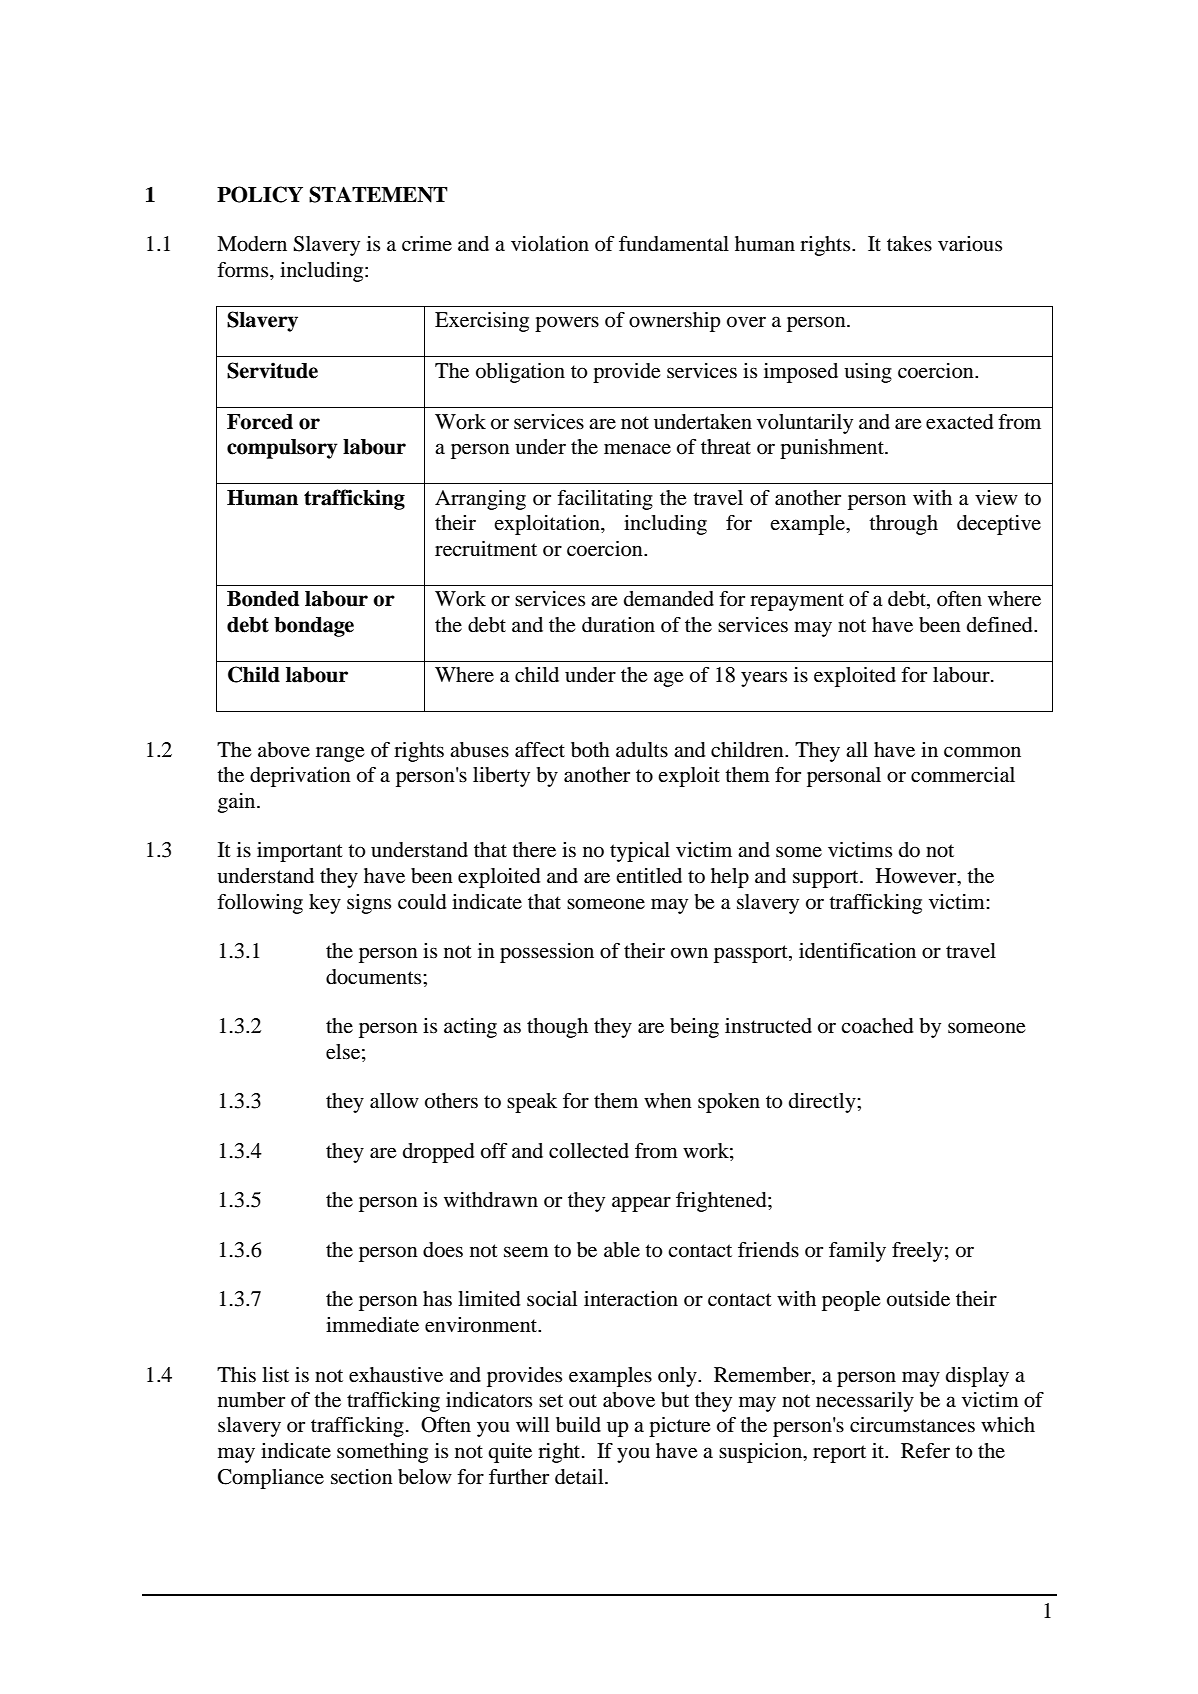  I want to click on However, so click(917, 877).
